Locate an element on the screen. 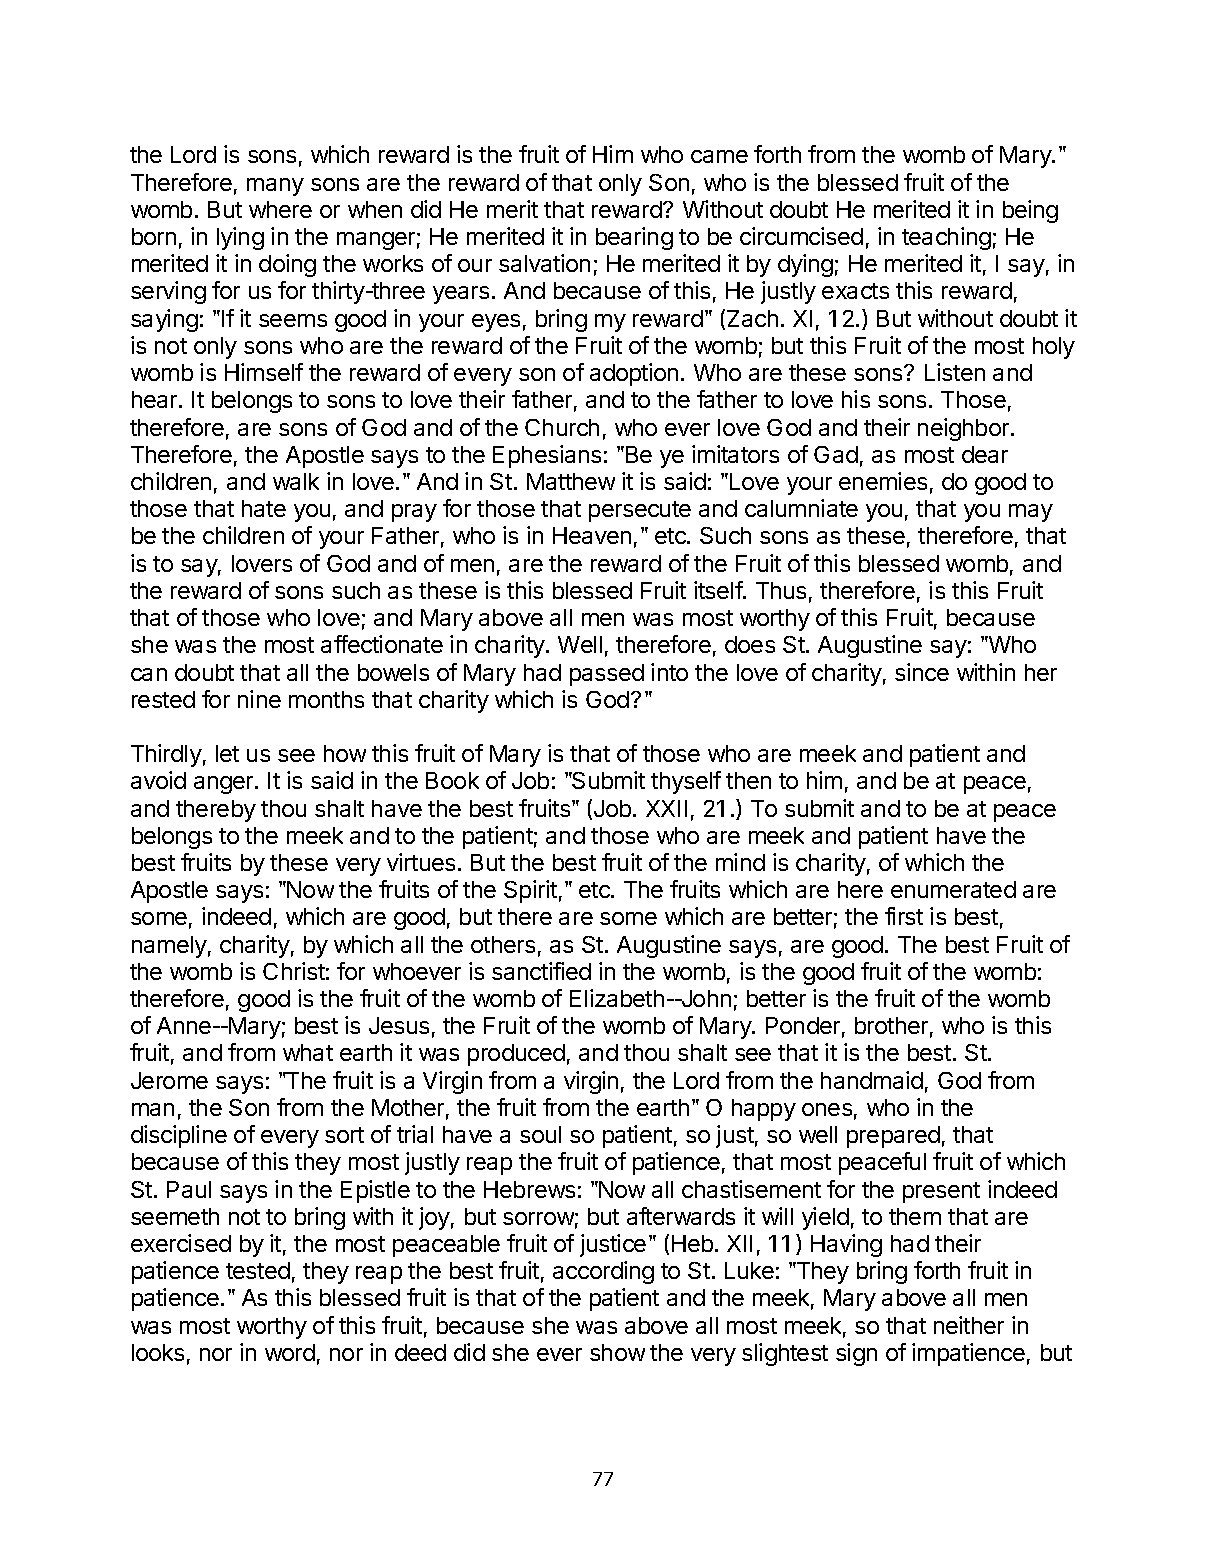  let is located at coordinates (227, 753).
